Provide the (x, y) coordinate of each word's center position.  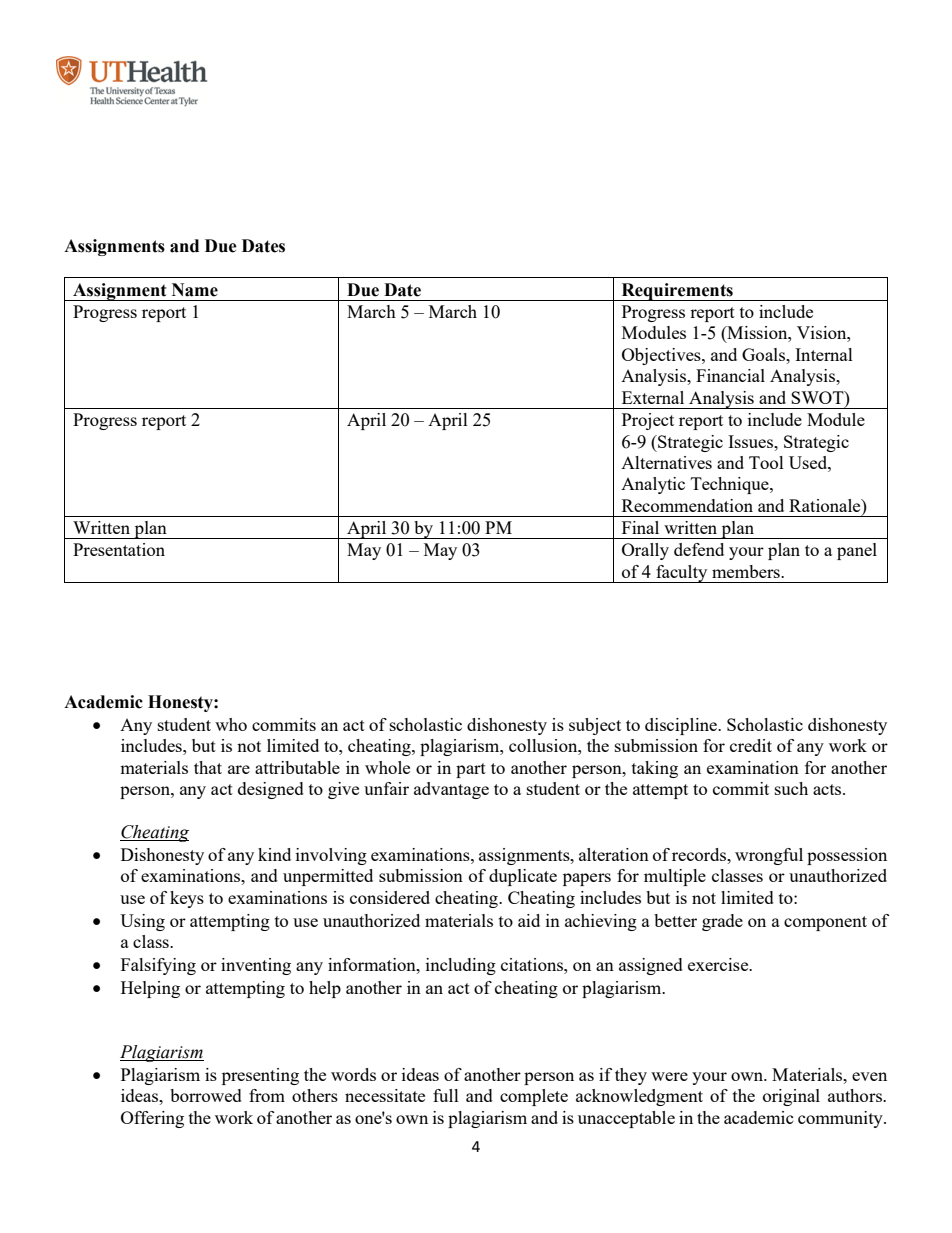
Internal (824, 354)
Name (195, 290)
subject (595, 726)
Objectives (662, 356)
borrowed (206, 1095)
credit (751, 745)
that (208, 767)
